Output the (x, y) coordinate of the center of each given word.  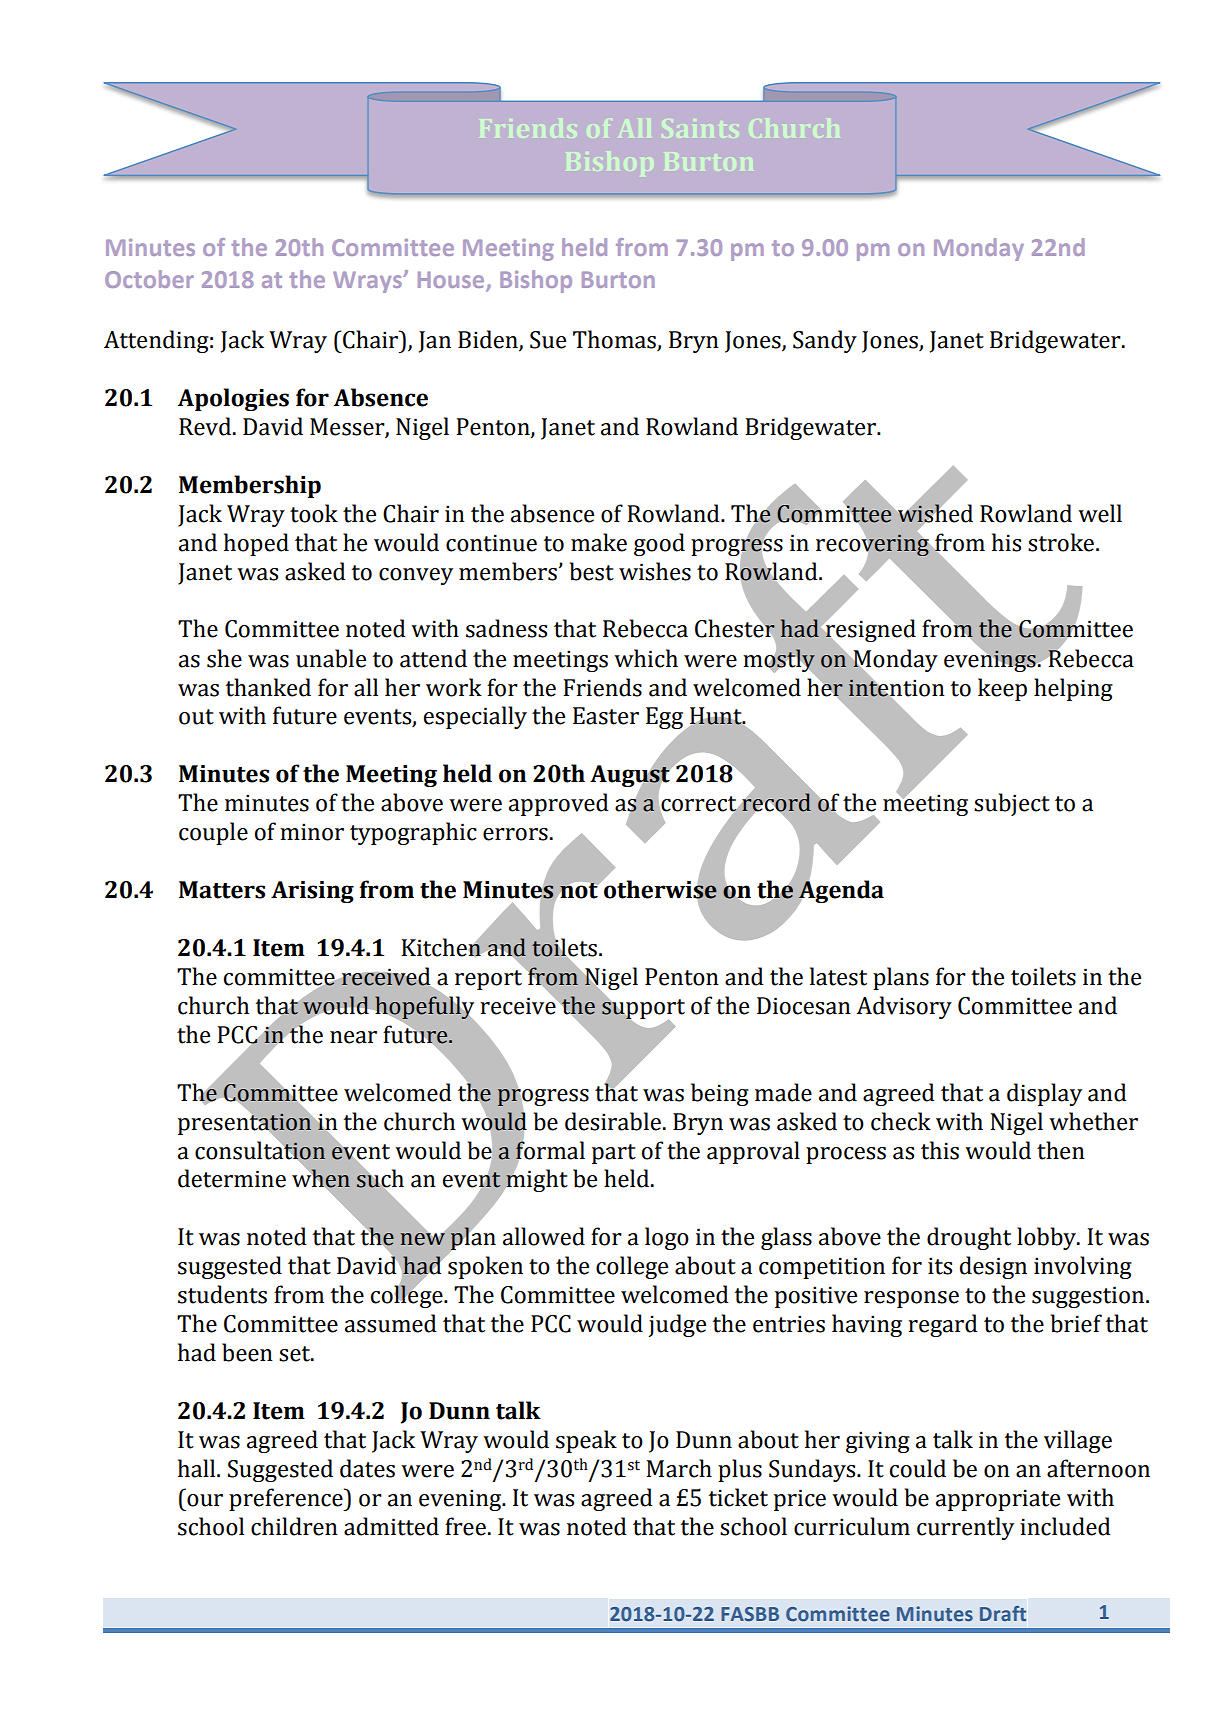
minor (312, 832)
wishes (655, 571)
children (294, 1526)
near (353, 1037)
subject (1012, 804)
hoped (256, 544)
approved (559, 804)
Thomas (615, 340)
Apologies (233, 399)
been (247, 1352)
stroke (1061, 542)
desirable (613, 1121)
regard (943, 1325)
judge (677, 1325)
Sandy (825, 341)
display (1044, 1094)
